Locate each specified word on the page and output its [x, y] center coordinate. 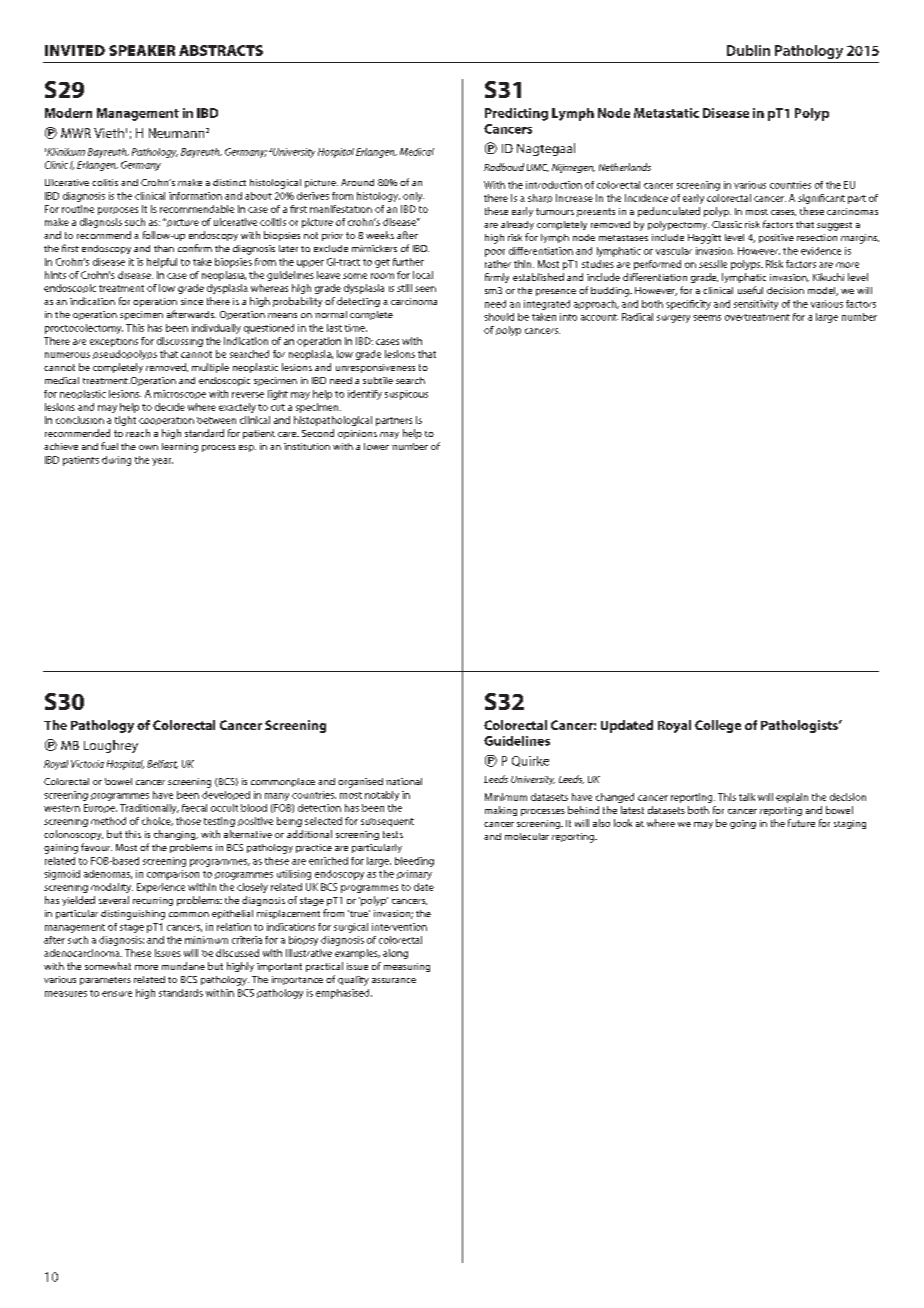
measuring [407, 967]
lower [376, 446]
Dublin [748, 50]
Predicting [516, 114]
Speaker [142, 50]
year [162, 462]
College [718, 726]
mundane [183, 966]
